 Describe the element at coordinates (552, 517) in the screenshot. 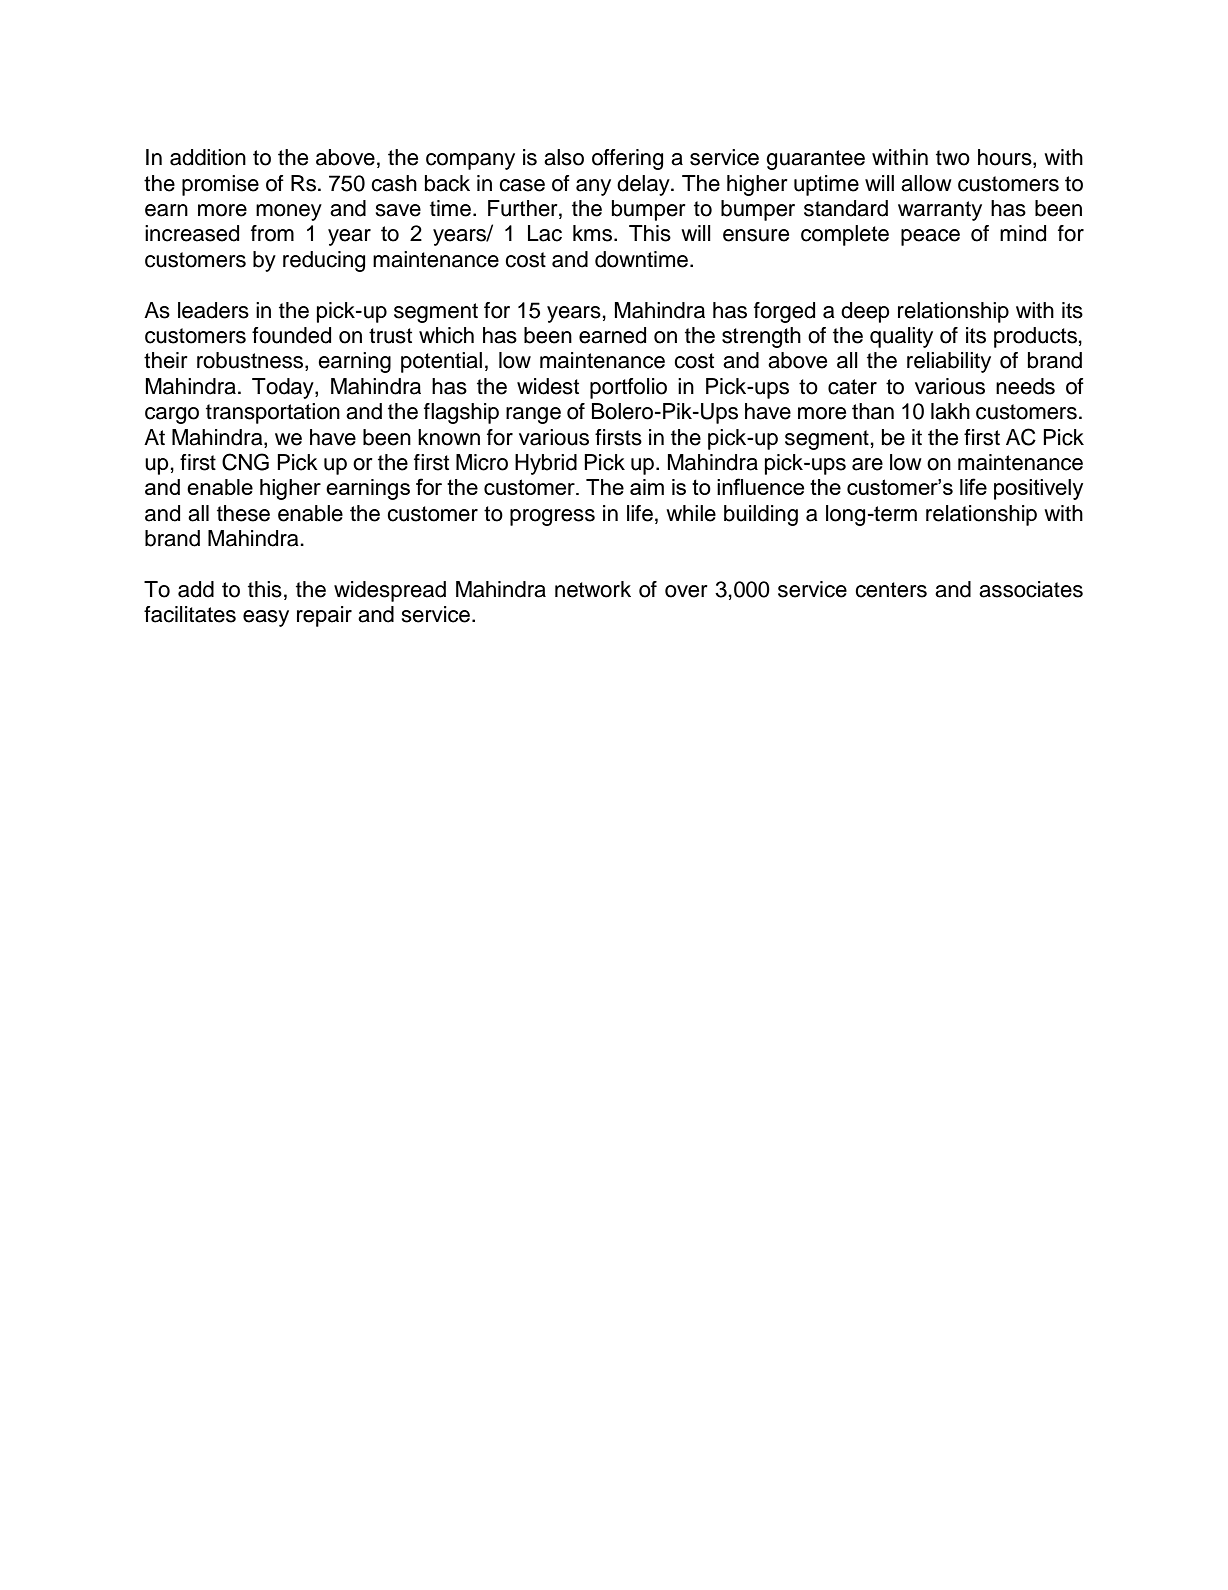

I see `progress` at that location.
